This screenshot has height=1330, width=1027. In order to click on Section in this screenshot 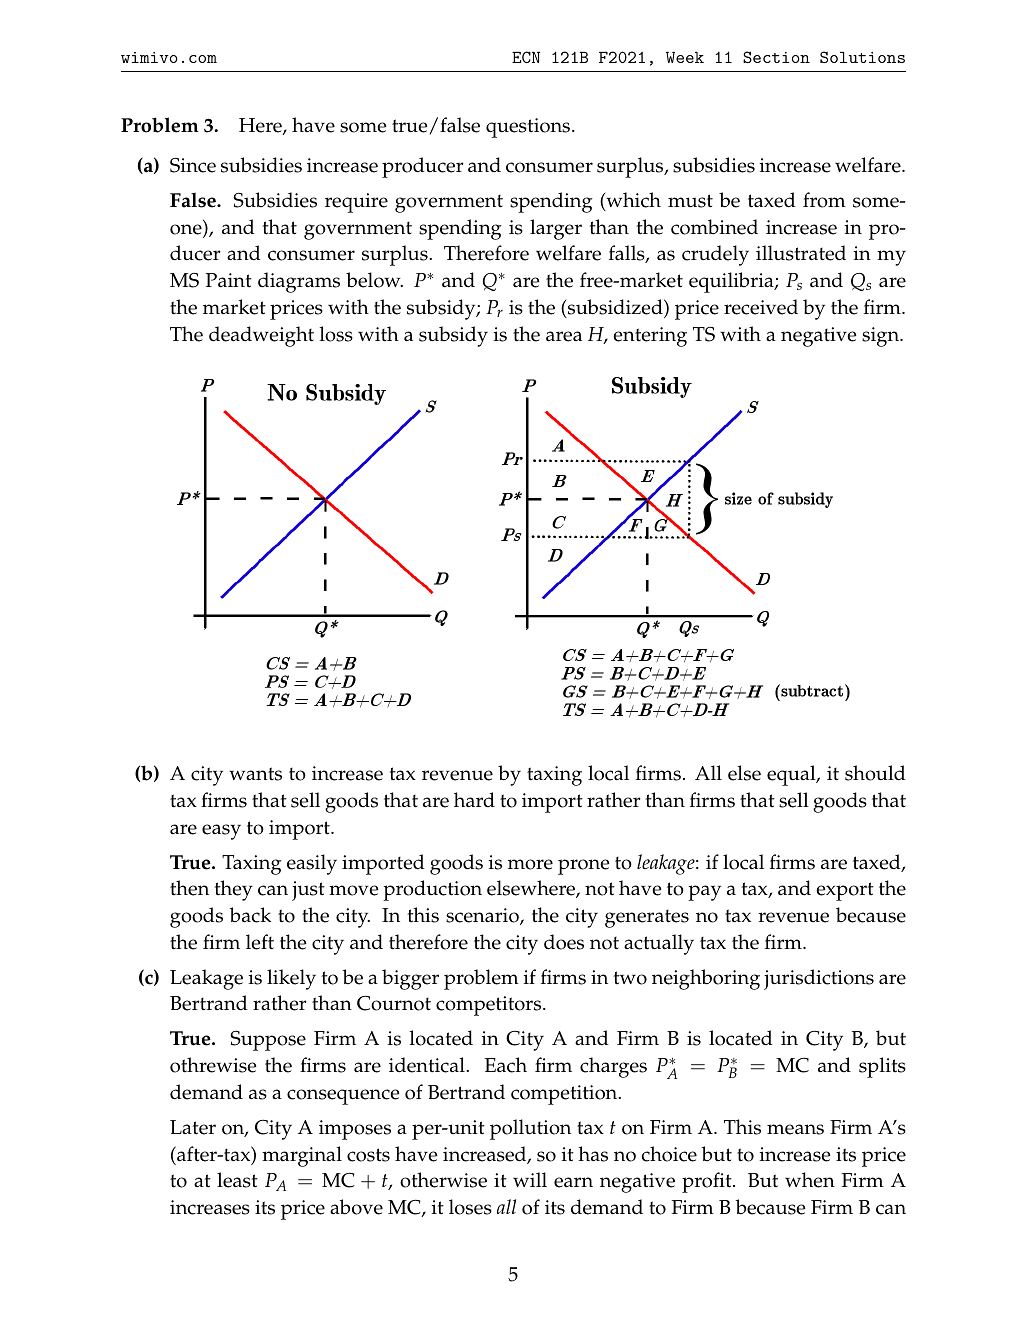, I will do `click(776, 57)`.
